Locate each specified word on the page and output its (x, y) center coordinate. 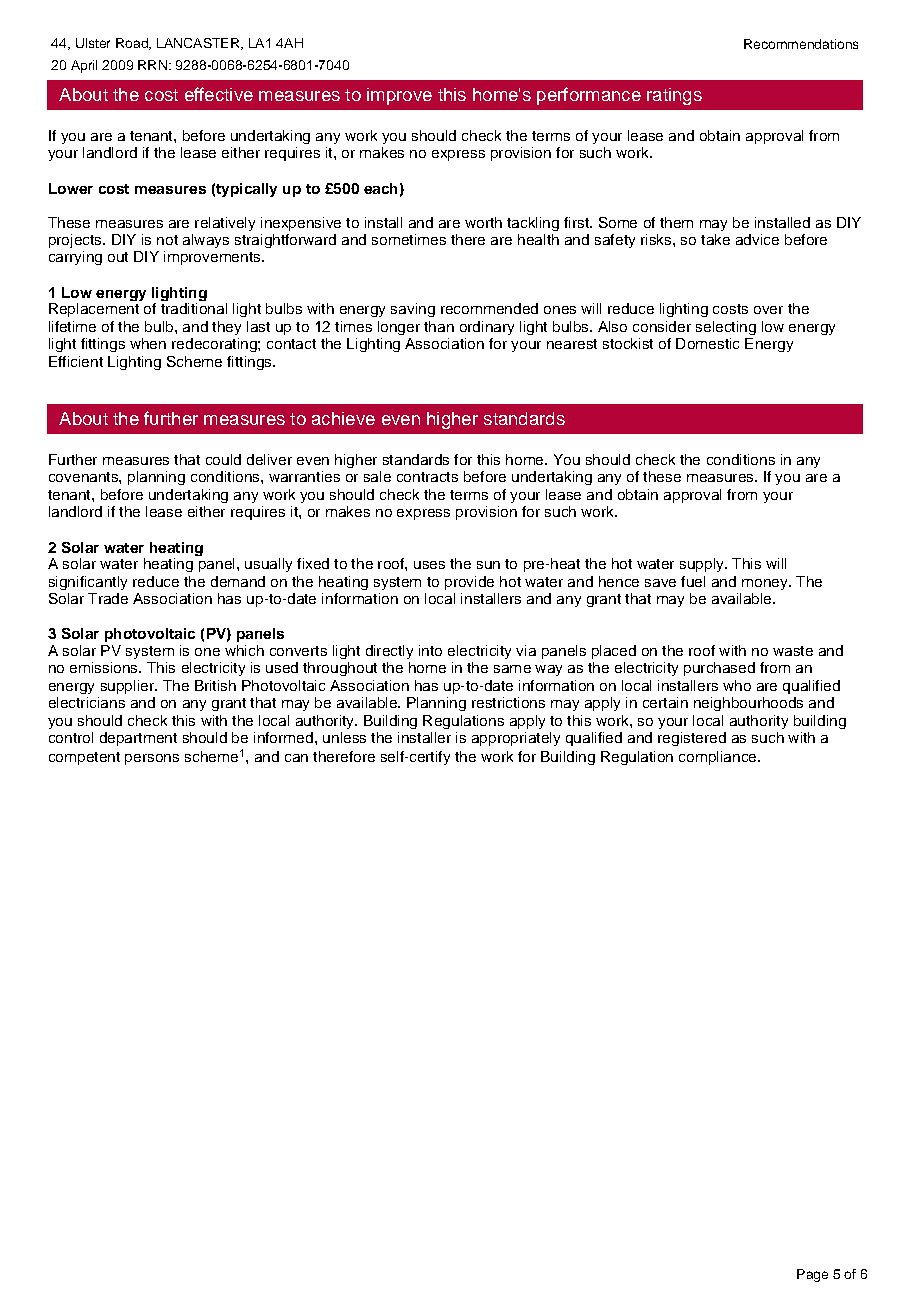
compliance (719, 758)
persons (152, 759)
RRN (152, 65)
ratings (674, 96)
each (380, 188)
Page (812, 1275)
